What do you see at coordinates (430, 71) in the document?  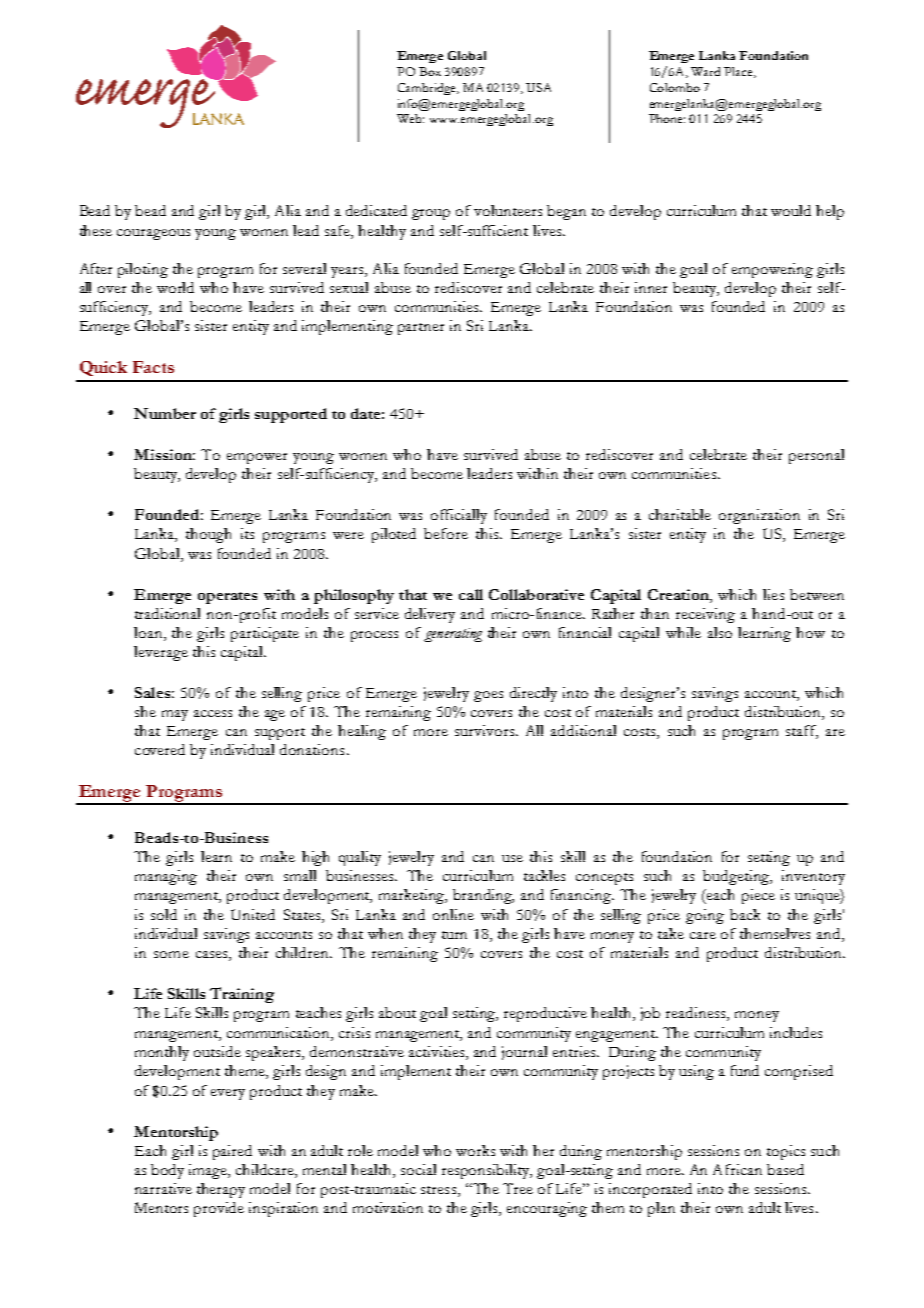 I see `Box` at bounding box center [430, 71].
